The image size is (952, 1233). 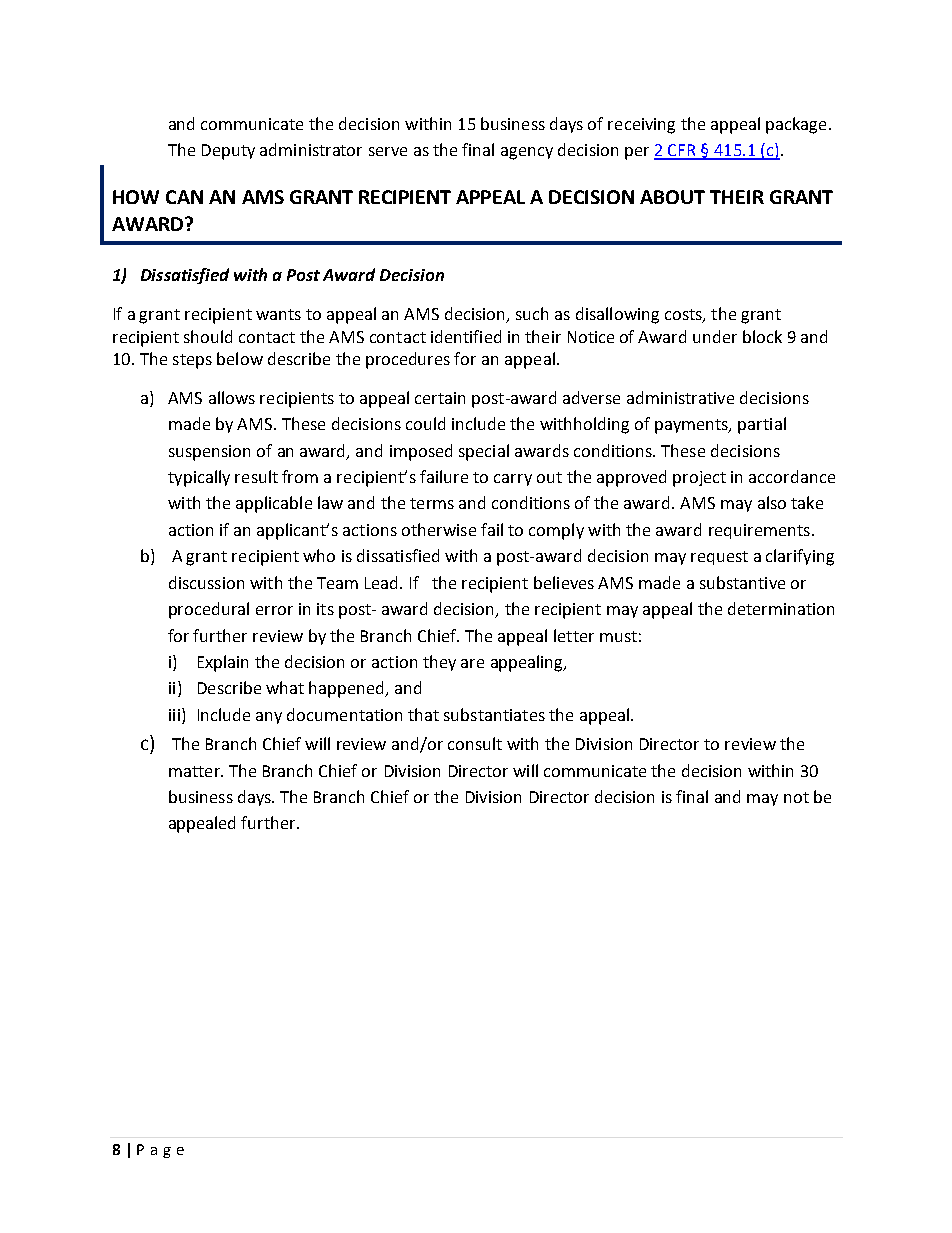 I want to click on Deputy, so click(x=228, y=152).
